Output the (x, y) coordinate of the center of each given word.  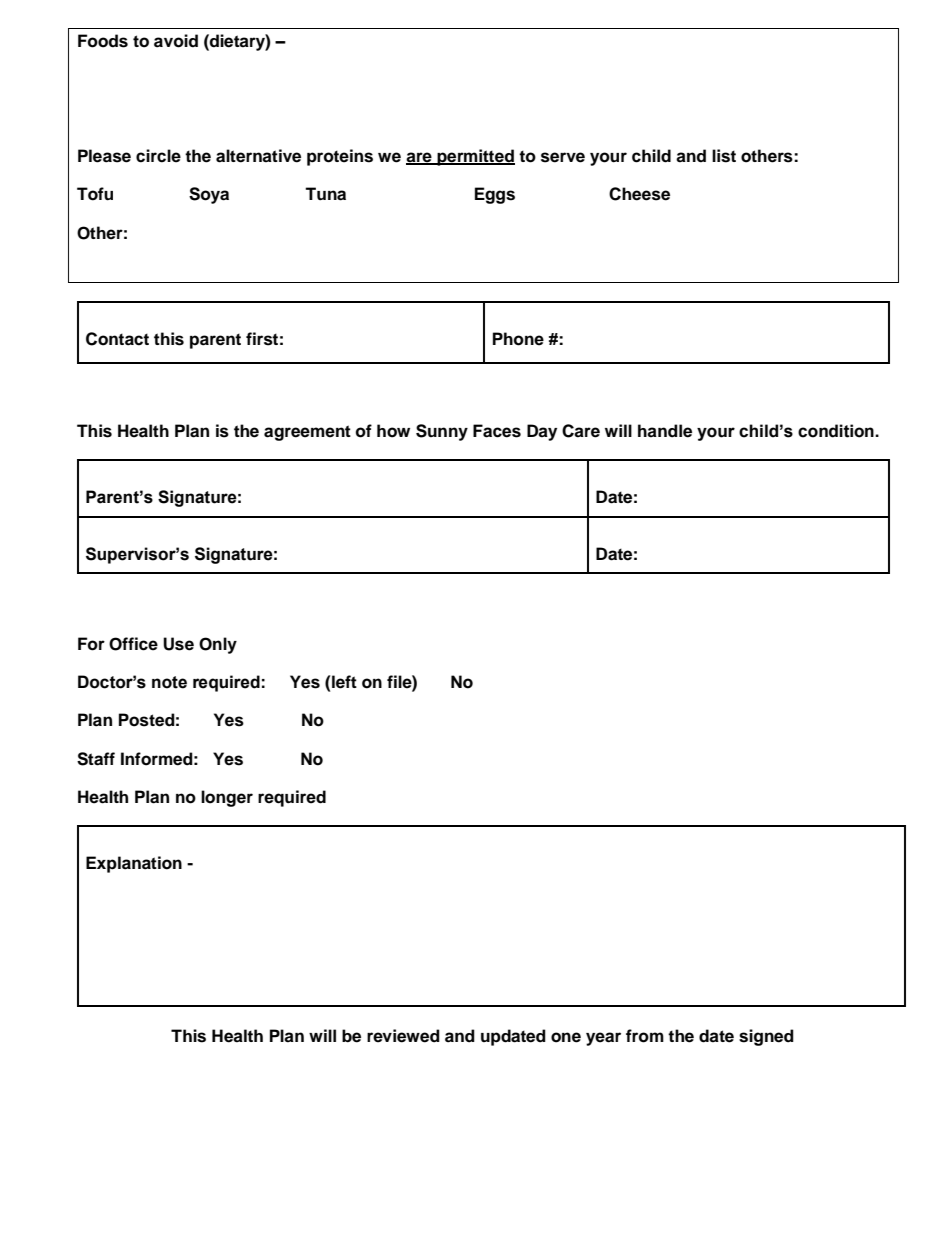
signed (766, 1037)
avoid (176, 41)
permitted (475, 157)
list (724, 156)
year (603, 1039)
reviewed (403, 1036)
